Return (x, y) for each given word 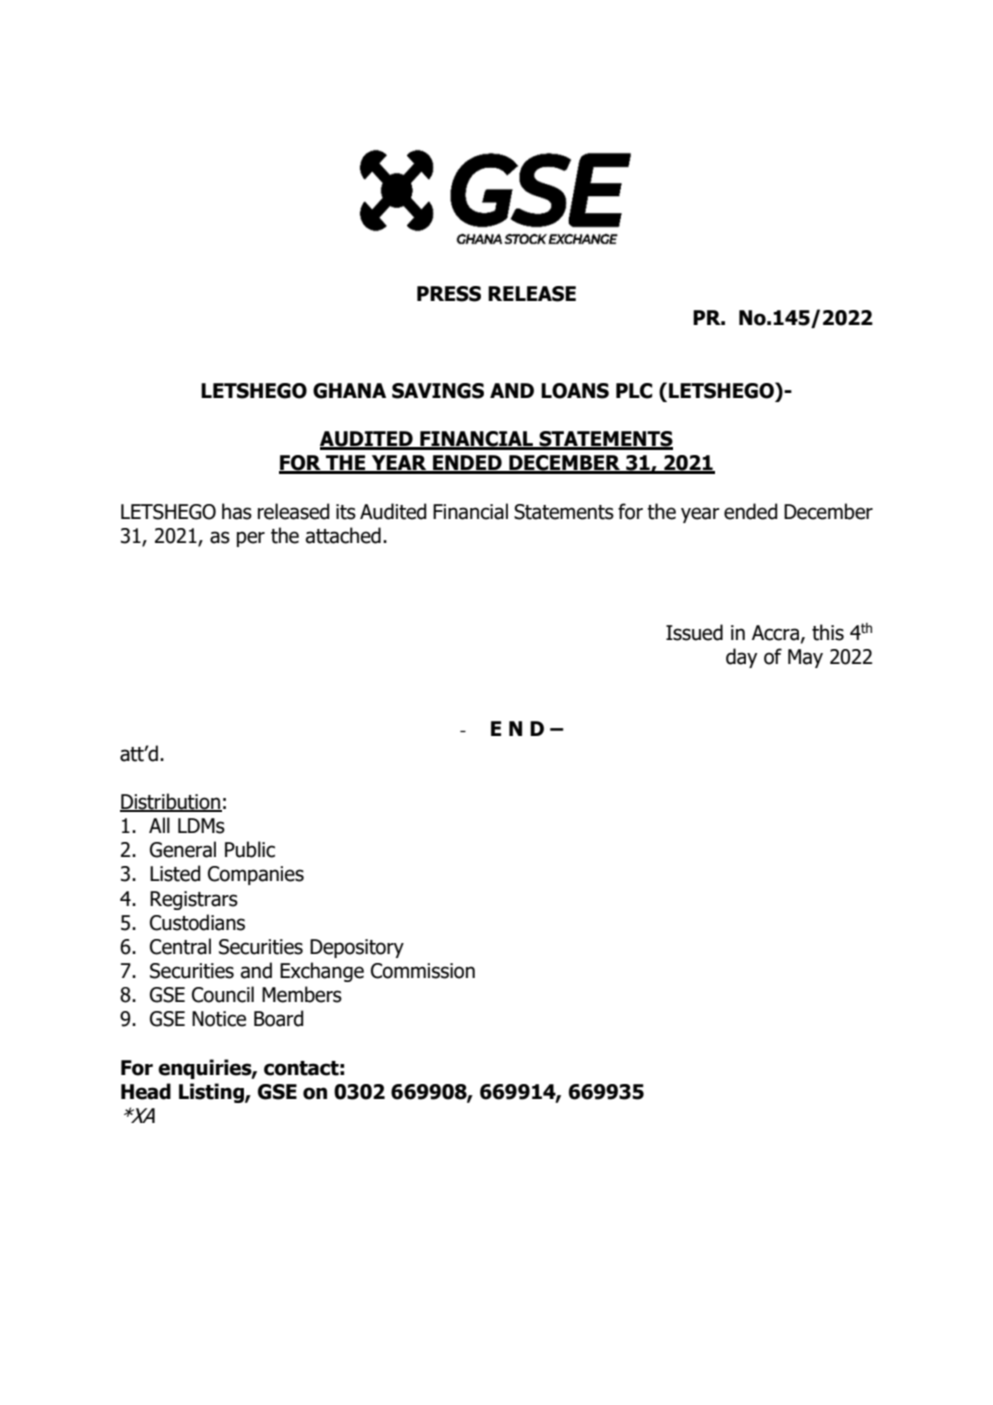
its (346, 512)
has (237, 511)
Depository (357, 948)
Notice (219, 1019)
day (741, 658)
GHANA (349, 391)
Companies (256, 875)
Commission (423, 971)
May (805, 658)
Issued (694, 632)
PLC (634, 391)
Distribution (171, 802)
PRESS (449, 294)
